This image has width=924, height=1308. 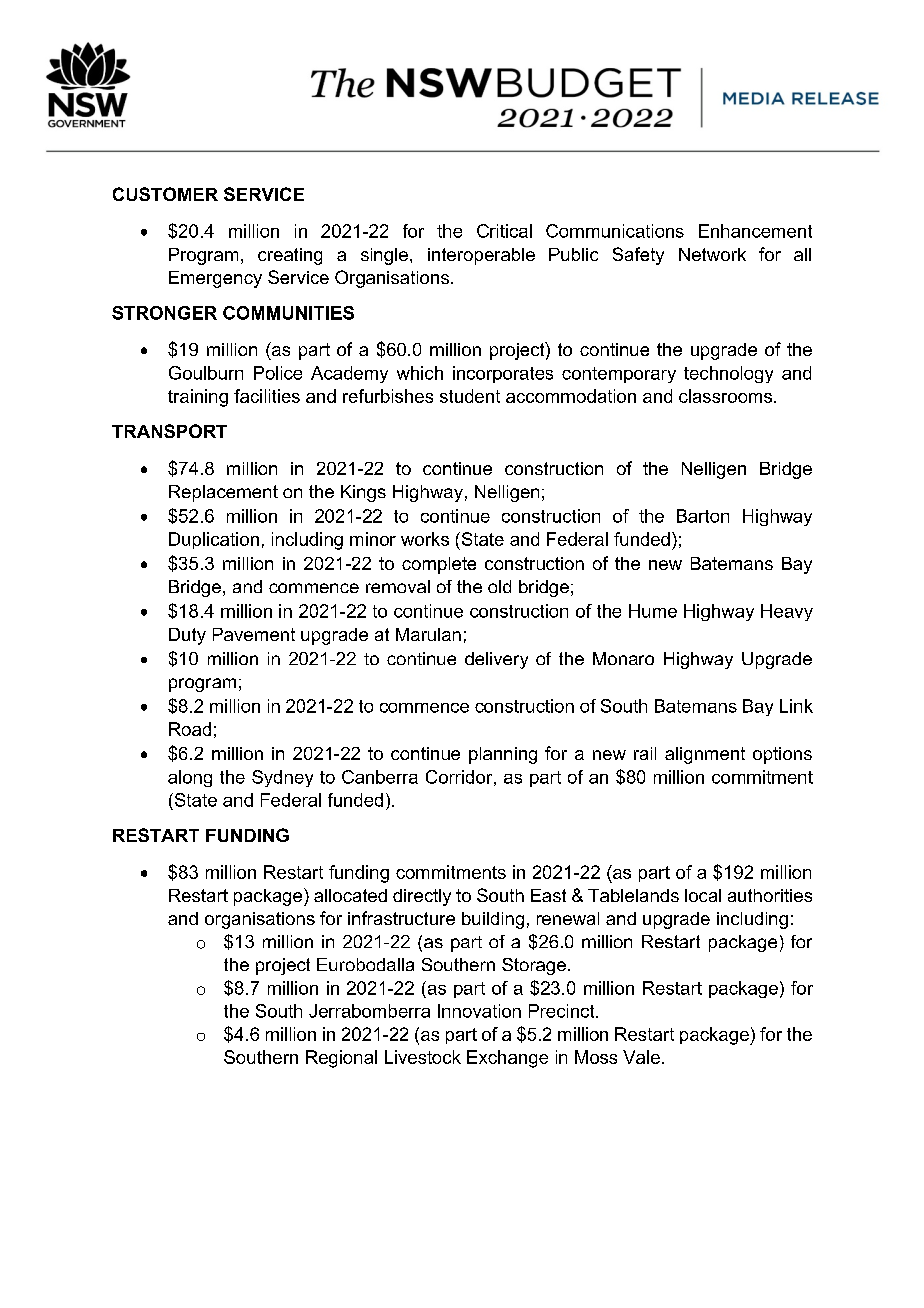 What do you see at coordinates (503, 755) in the image?
I see `planning` at bounding box center [503, 755].
